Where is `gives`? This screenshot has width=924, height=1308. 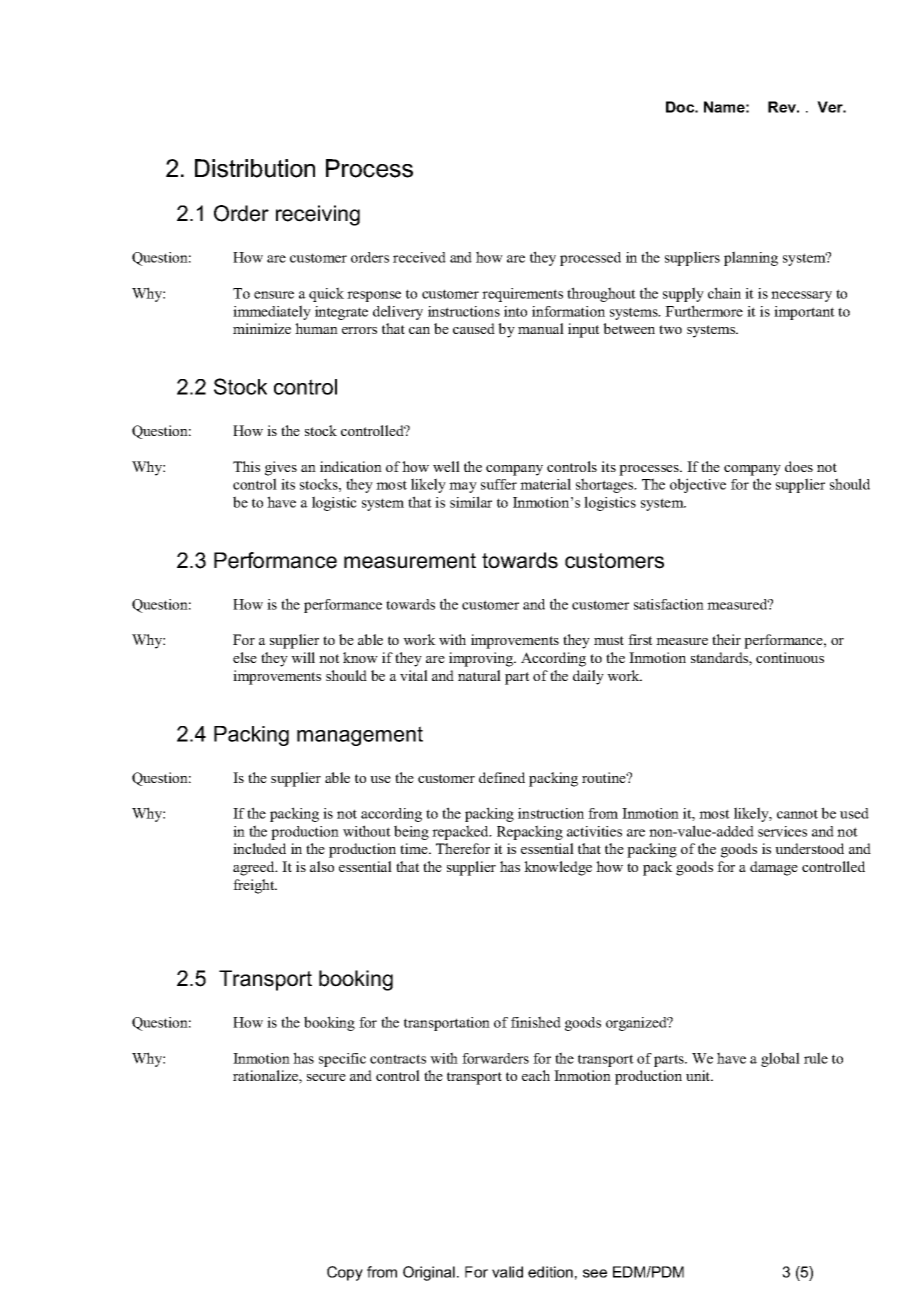
gives is located at coordinates (281, 468).
